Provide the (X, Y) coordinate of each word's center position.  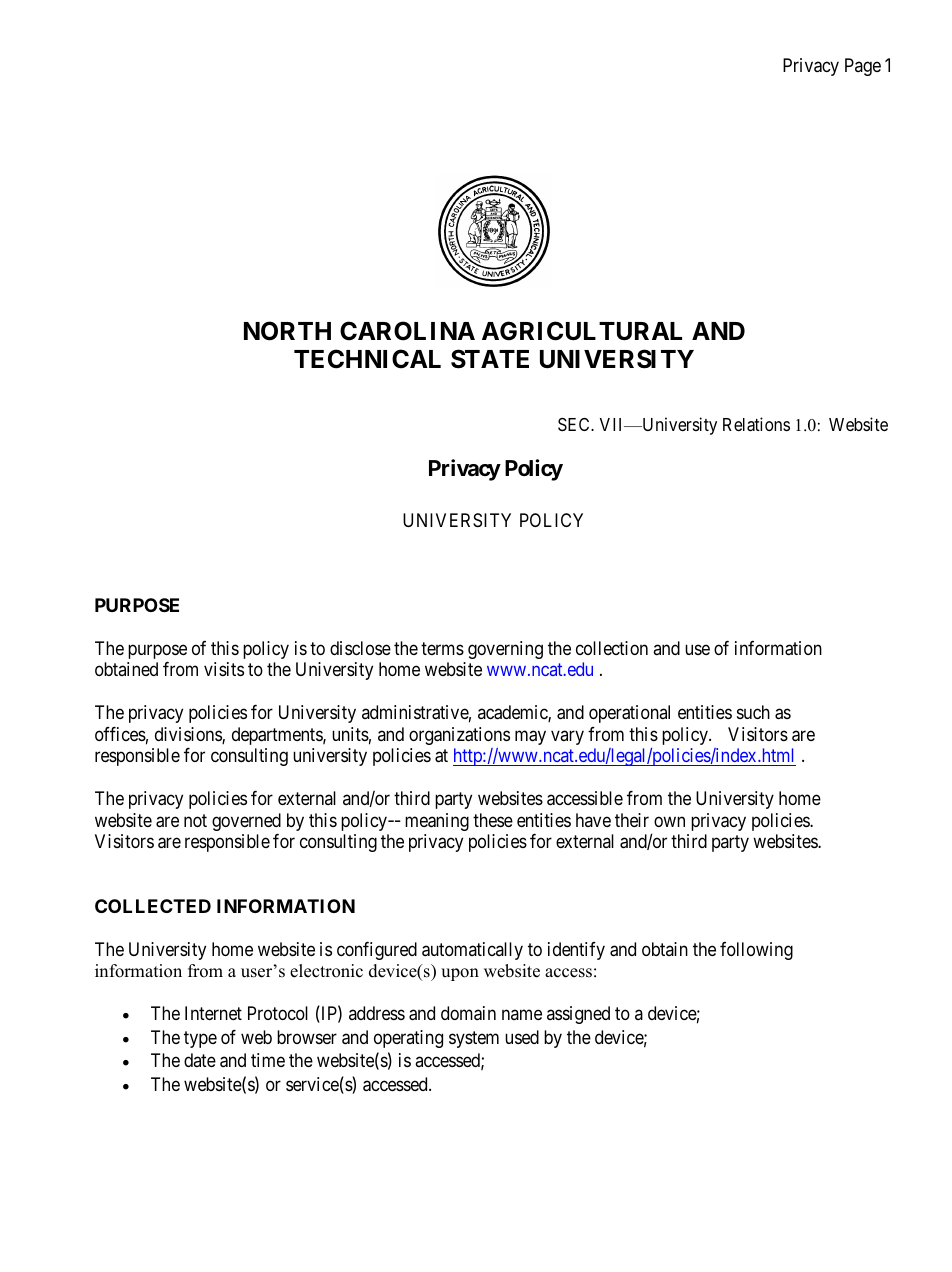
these (493, 820)
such (753, 712)
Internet (213, 1013)
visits (224, 669)
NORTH (287, 331)
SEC (575, 425)
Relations (756, 424)
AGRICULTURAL (582, 331)
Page (863, 67)
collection (612, 648)
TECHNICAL (367, 359)
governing (505, 650)
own (669, 821)
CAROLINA (407, 331)
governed (246, 823)
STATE (490, 359)
